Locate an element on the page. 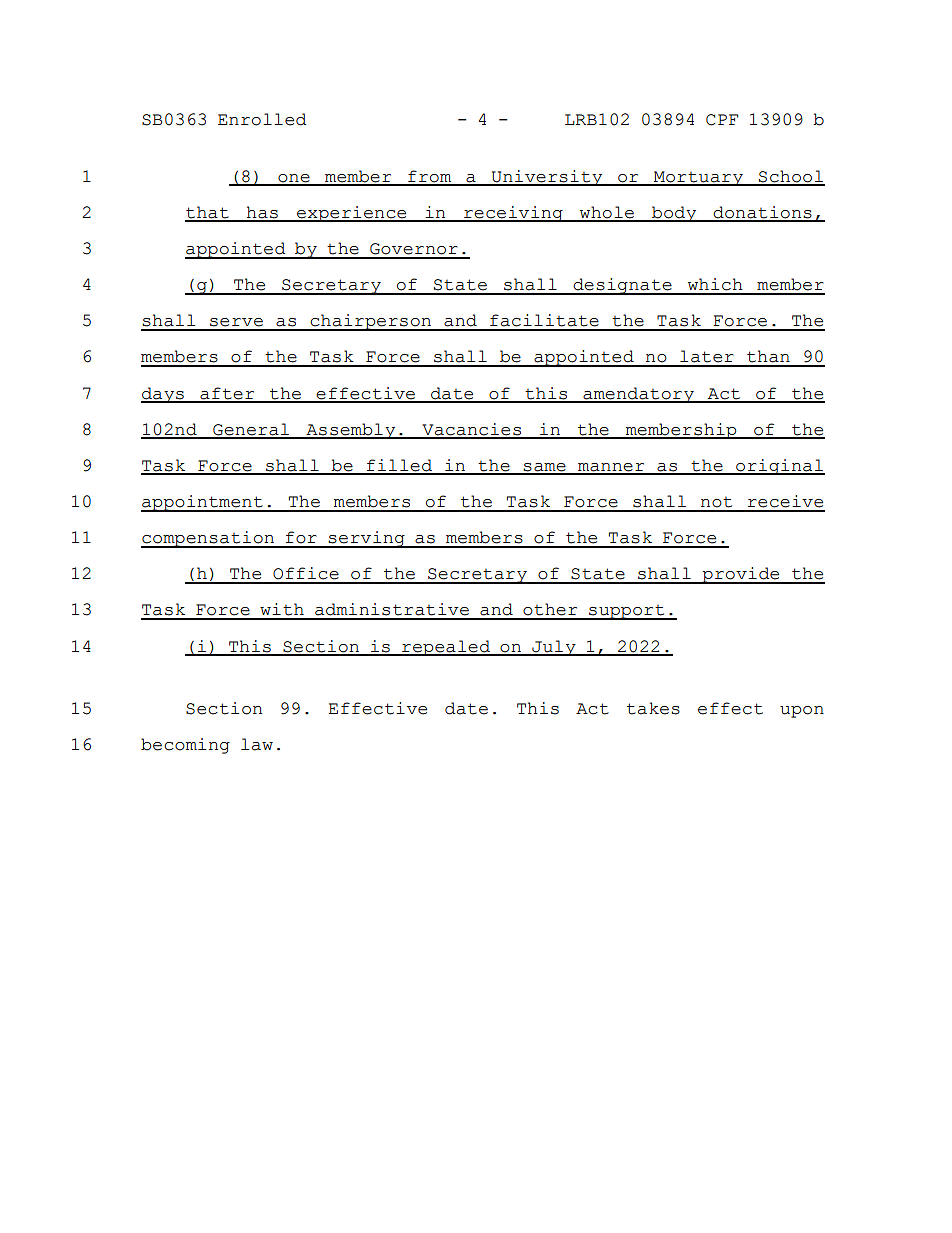 This document has height=1233, width=952. becoming is located at coordinates (185, 746).
